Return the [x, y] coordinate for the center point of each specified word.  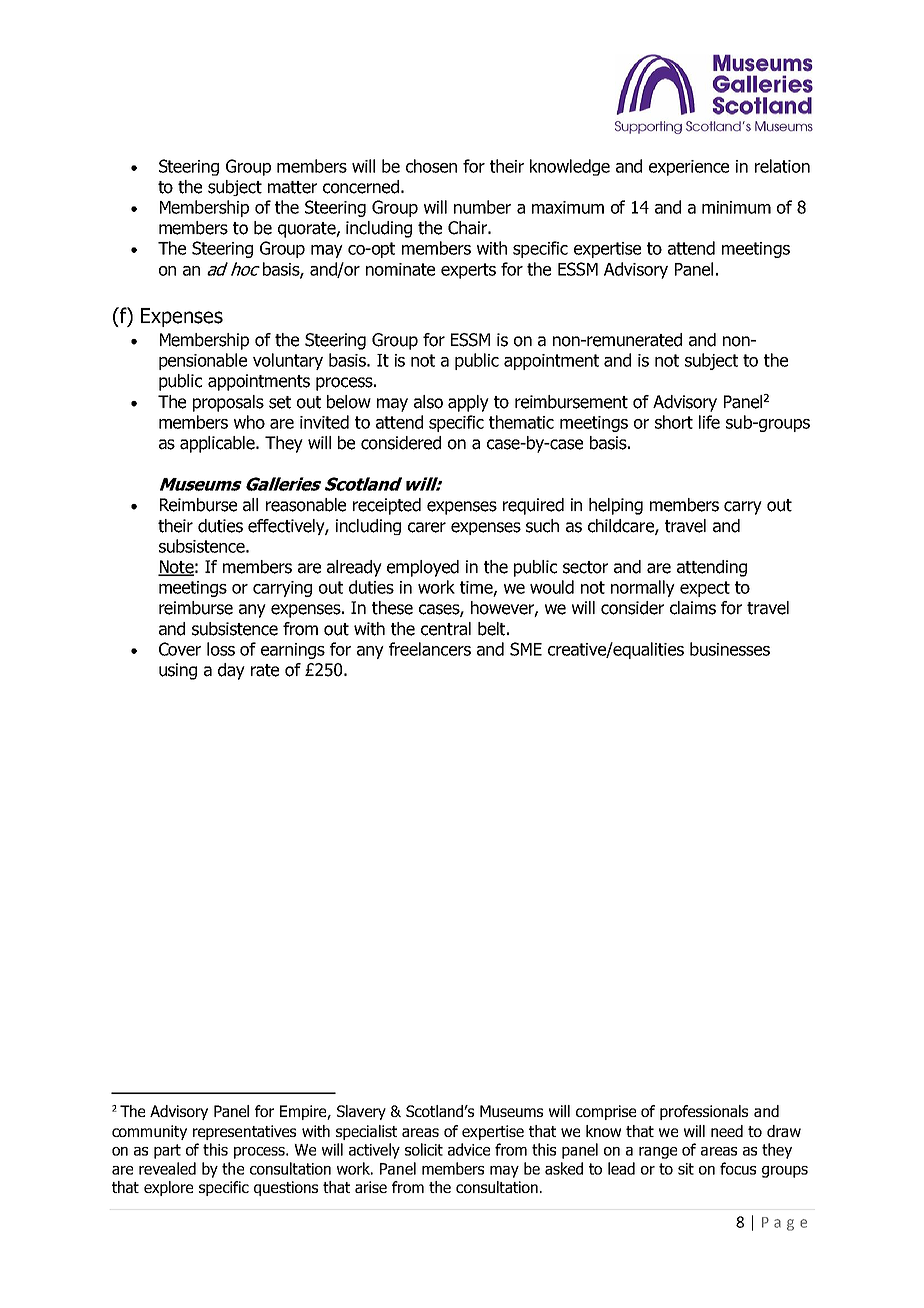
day [231, 671]
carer [427, 527]
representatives [244, 1132]
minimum [736, 207]
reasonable [306, 505]
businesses [730, 649]
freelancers [430, 649]
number [482, 207]
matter [292, 187]
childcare [622, 526]
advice [469, 1149]
